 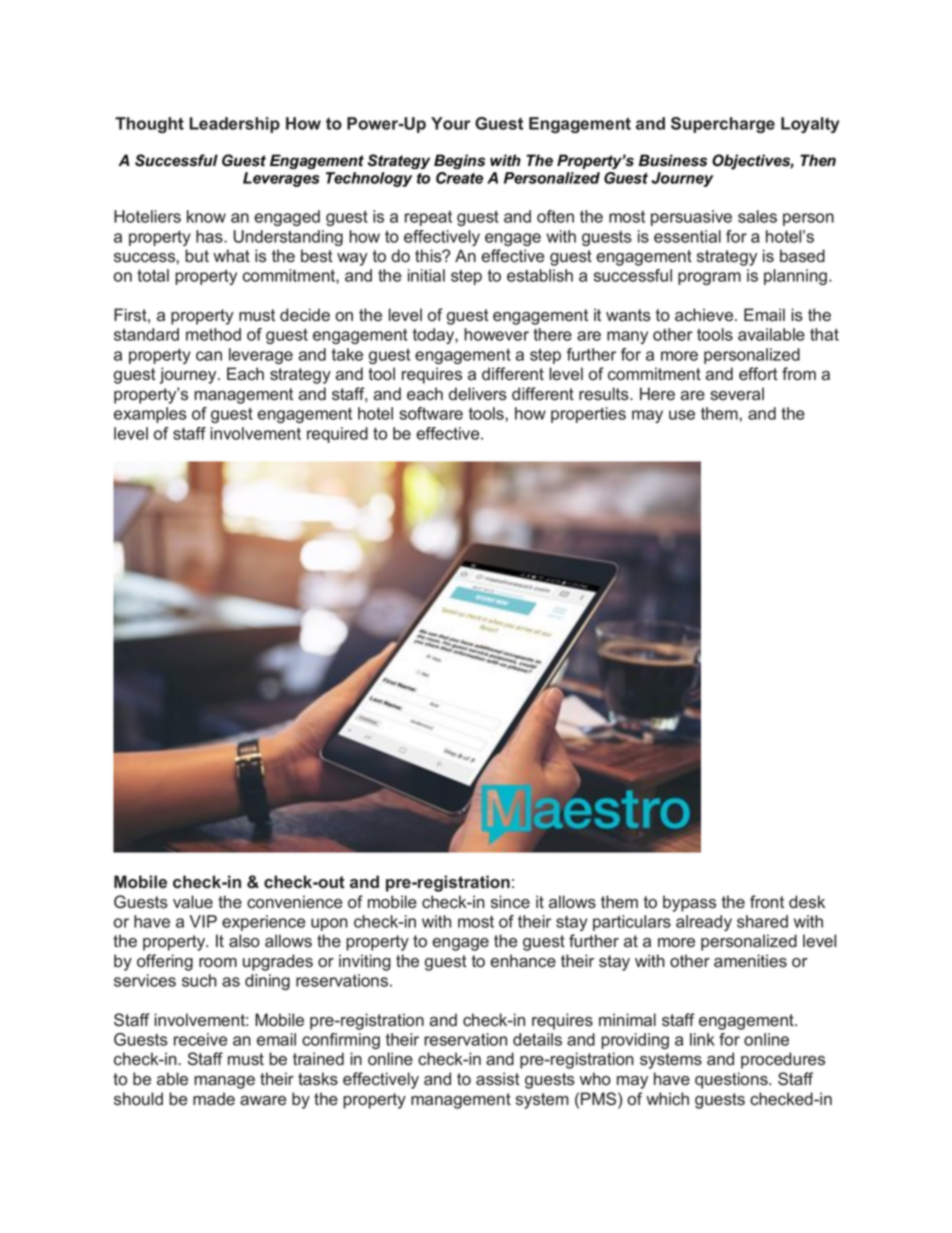 I want to click on Supercharge, so click(x=723, y=125).
